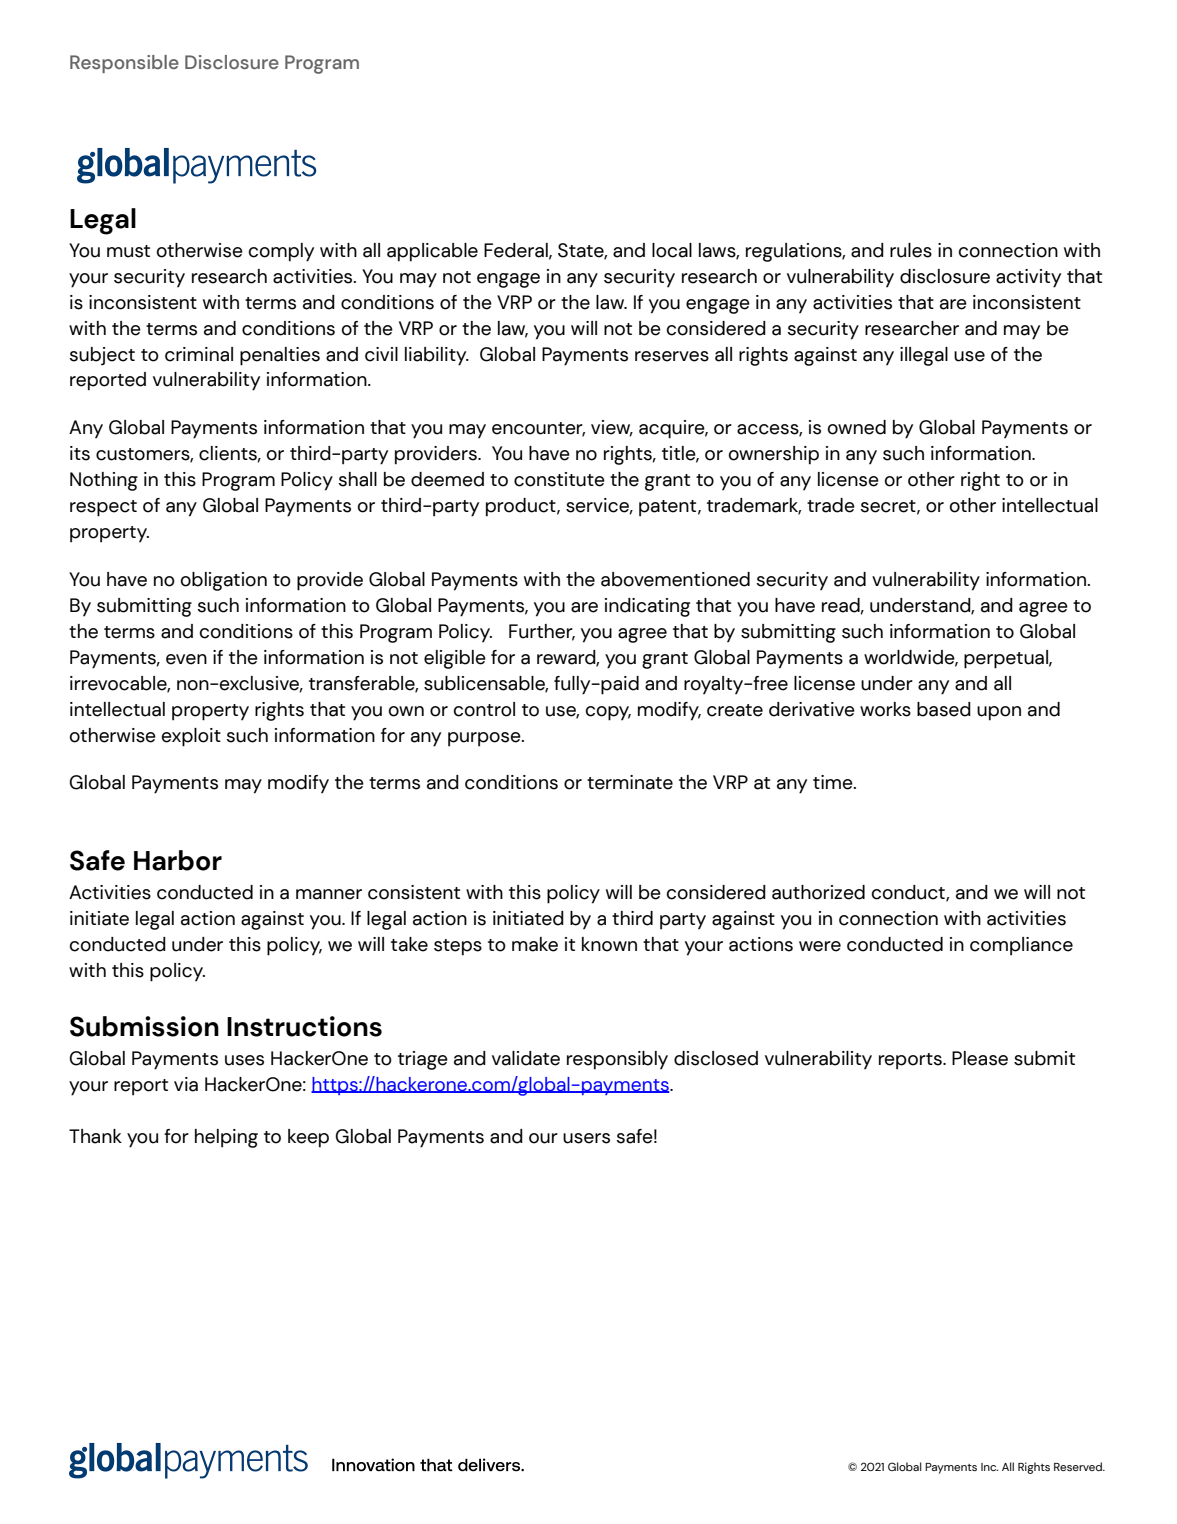  What do you see at coordinates (124, 64) in the screenshot?
I see `Responsible` at bounding box center [124, 64].
